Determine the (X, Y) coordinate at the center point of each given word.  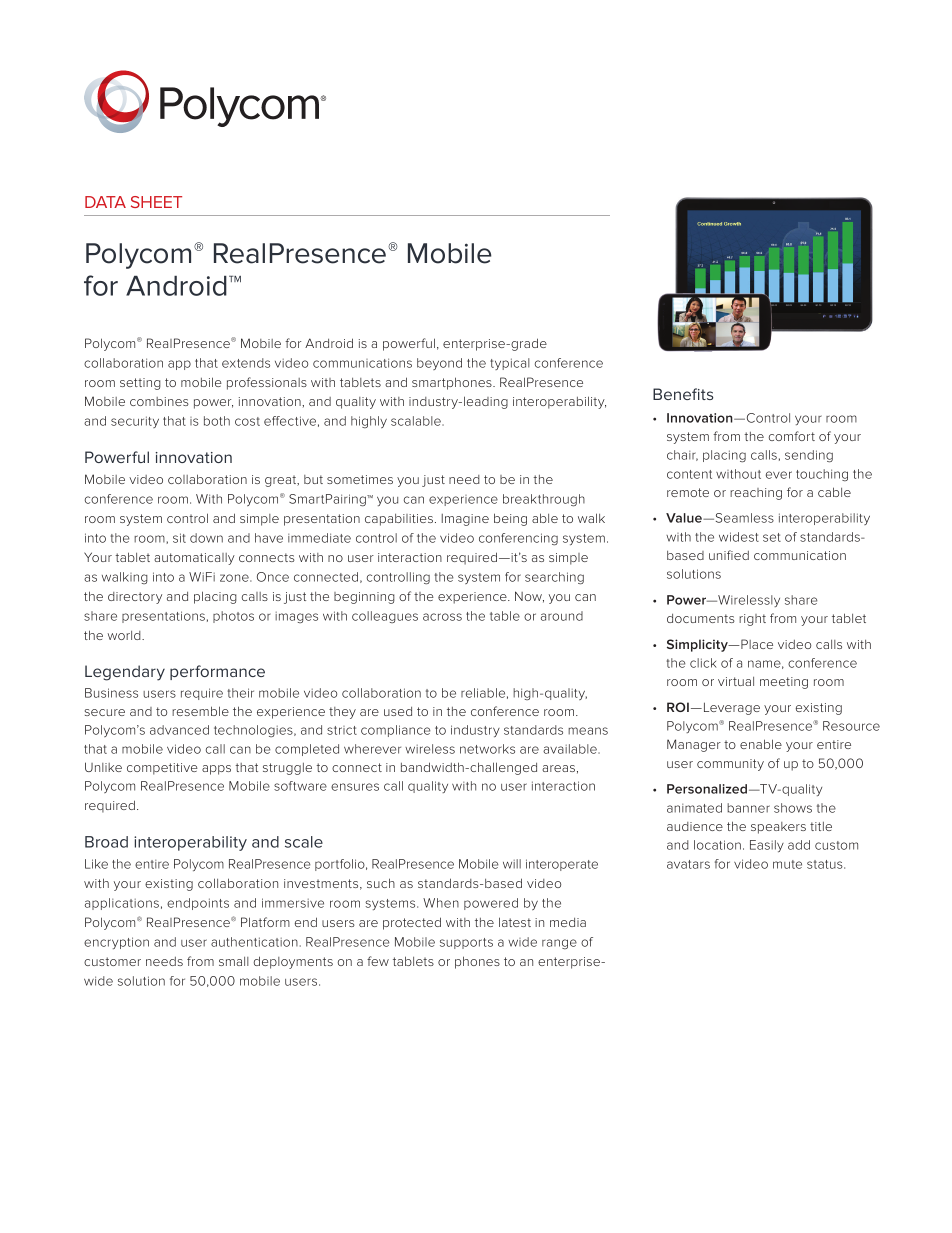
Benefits (683, 394)
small (234, 961)
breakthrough (544, 500)
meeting (784, 683)
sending (809, 456)
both (217, 421)
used (398, 711)
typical (510, 364)
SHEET (156, 202)
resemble (200, 711)
